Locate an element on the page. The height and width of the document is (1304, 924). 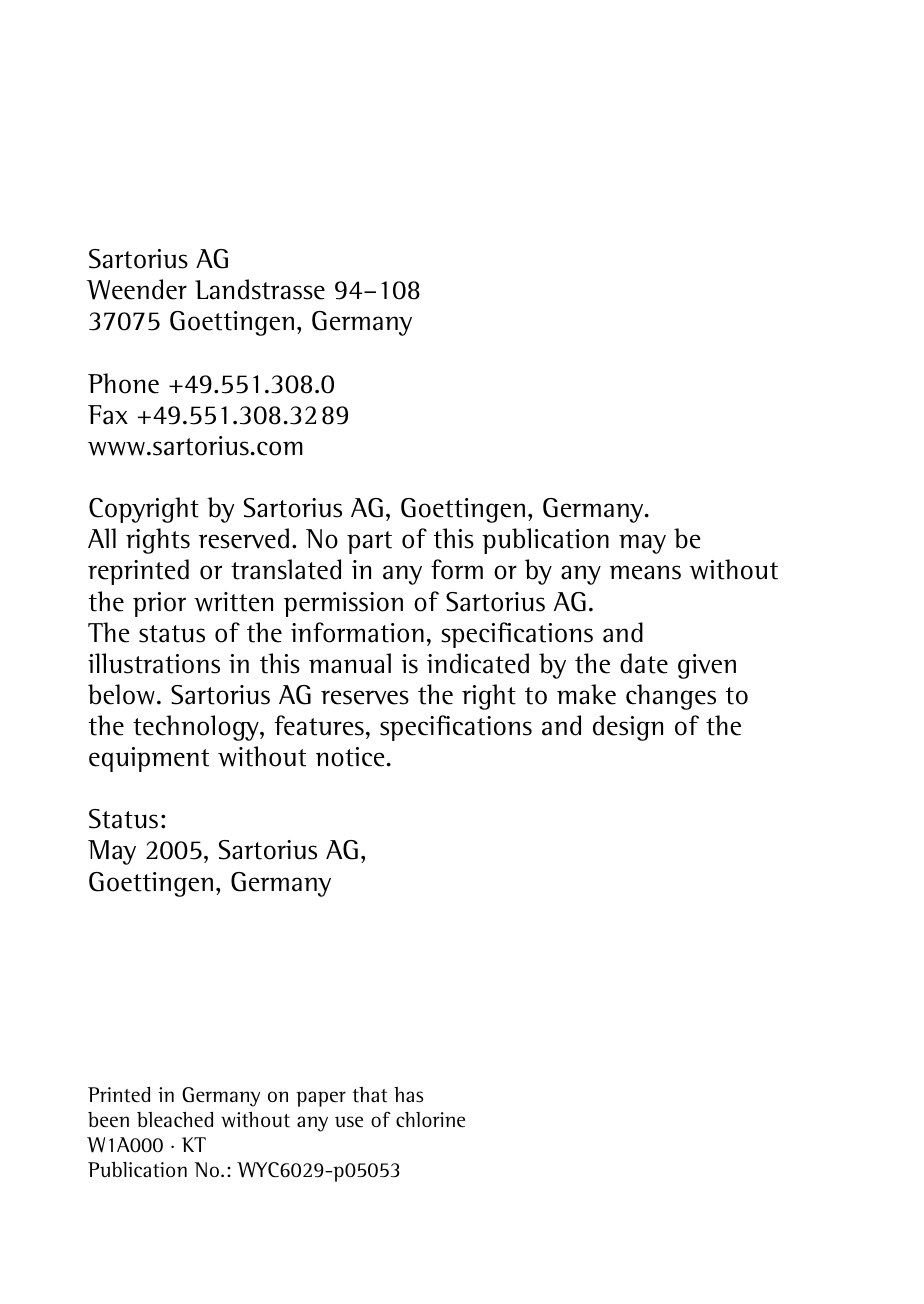
been is located at coordinates (108, 1120).
